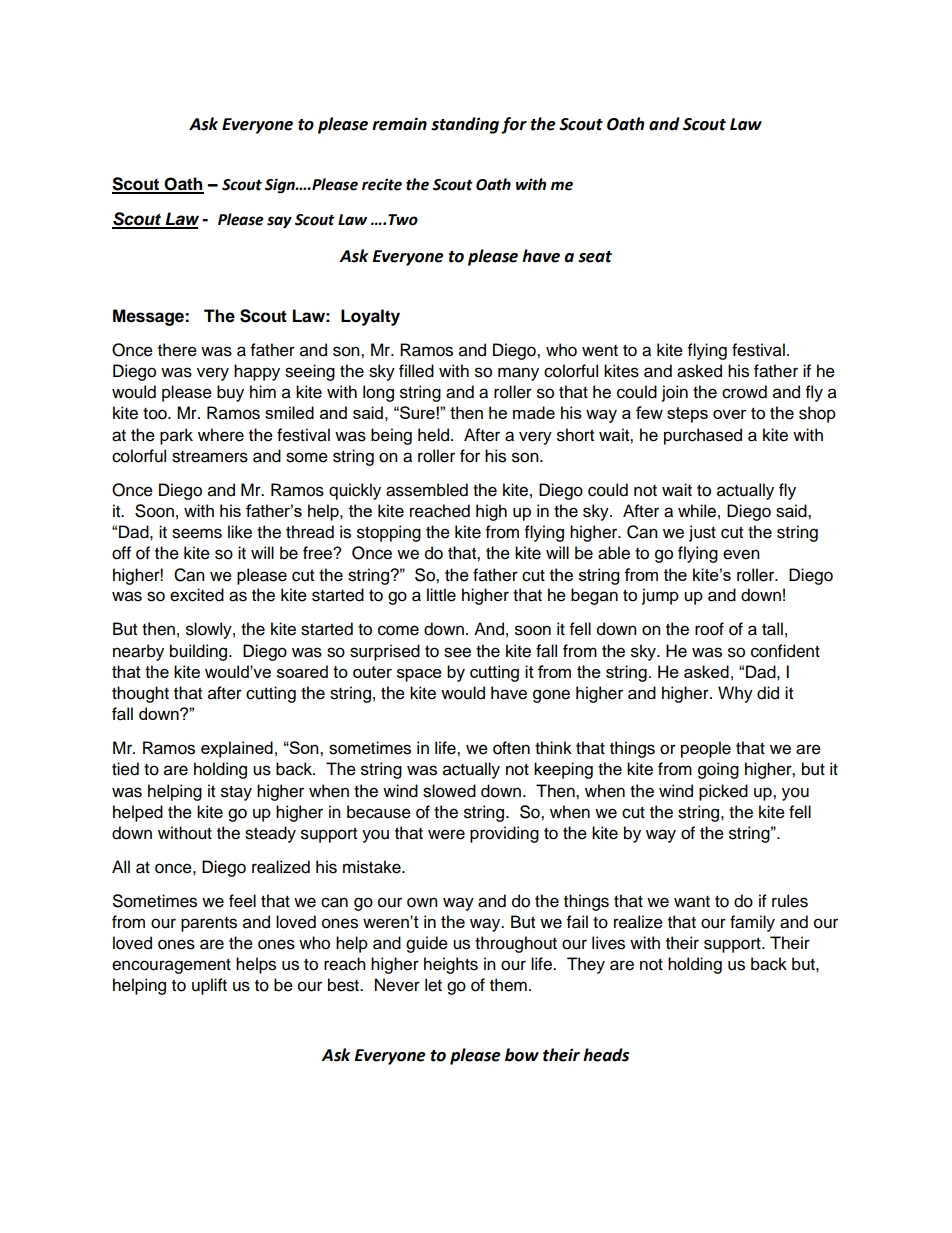 The height and width of the screenshot is (1233, 952). What do you see at coordinates (522, 1055) in the screenshot?
I see `bow` at bounding box center [522, 1055].
